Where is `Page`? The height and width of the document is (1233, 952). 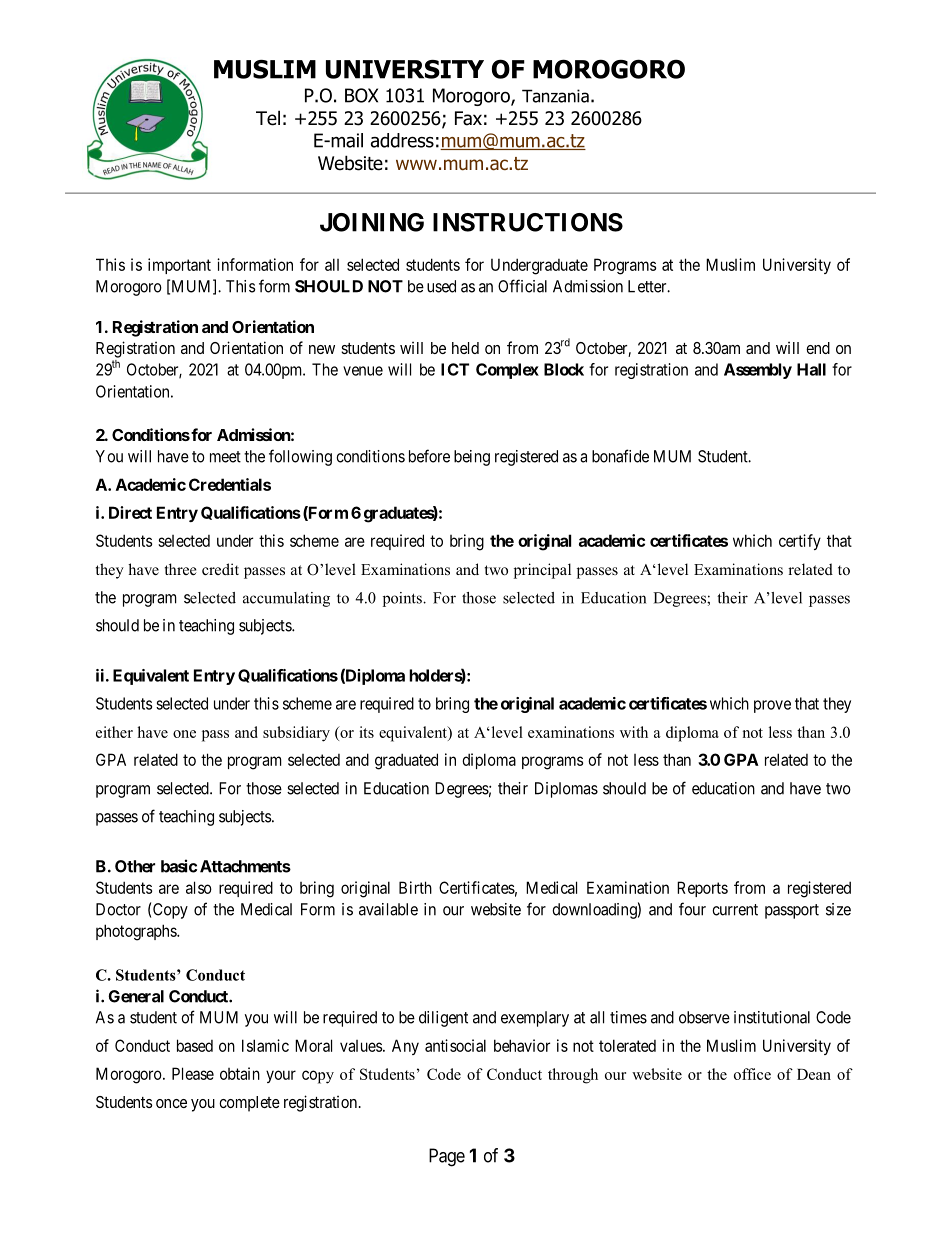
Page is located at coordinates (447, 1157).
